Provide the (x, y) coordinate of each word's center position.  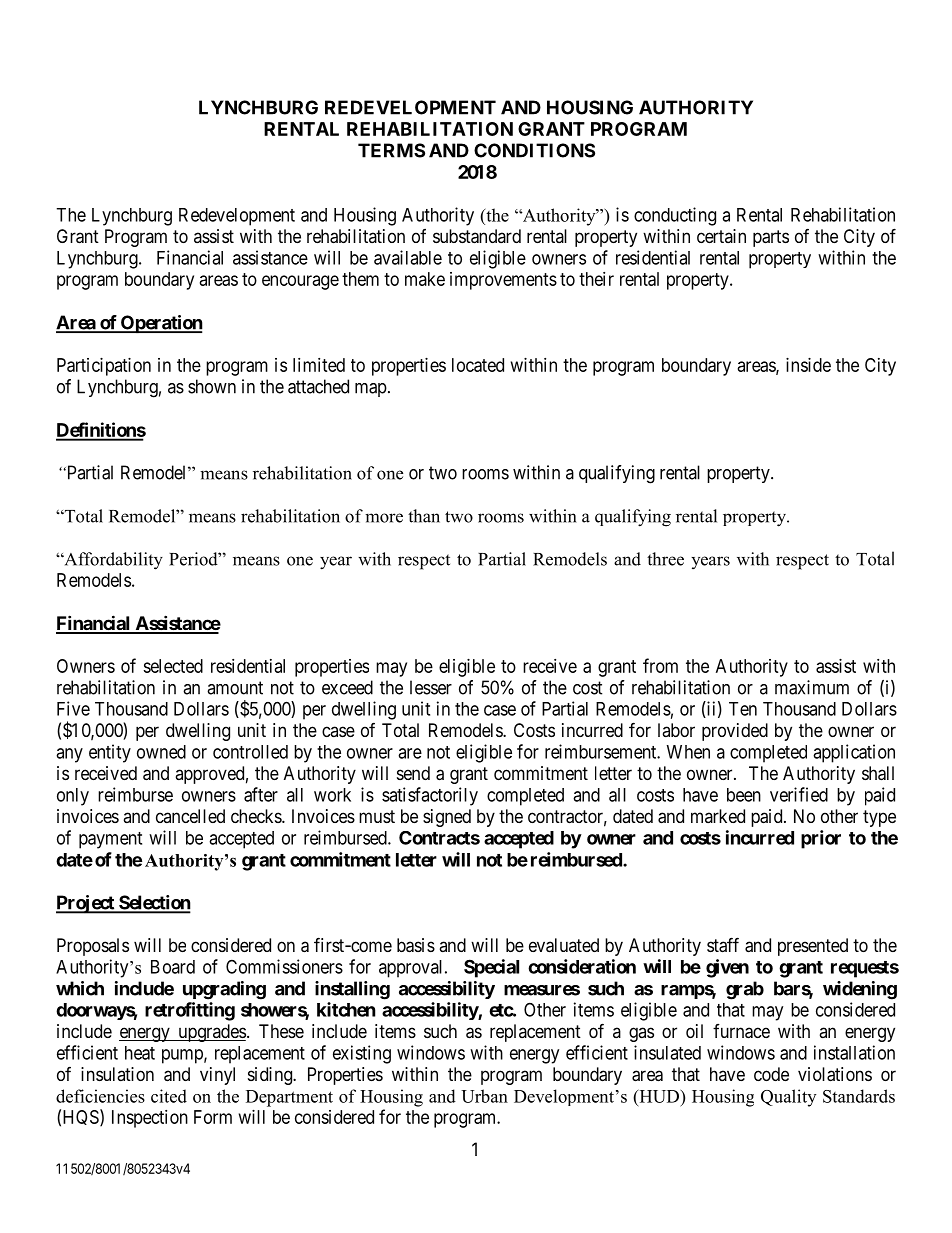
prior (821, 839)
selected (173, 666)
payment (110, 840)
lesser (431, 687)
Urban (484, 1096)
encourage (300, 282)
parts (771, 238)
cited (169, 1096)
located (478, 365)
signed (447, 818)
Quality (788, 1098)
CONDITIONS (534, 150)
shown (212, 386)
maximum (812, 687)
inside (808, 365)
